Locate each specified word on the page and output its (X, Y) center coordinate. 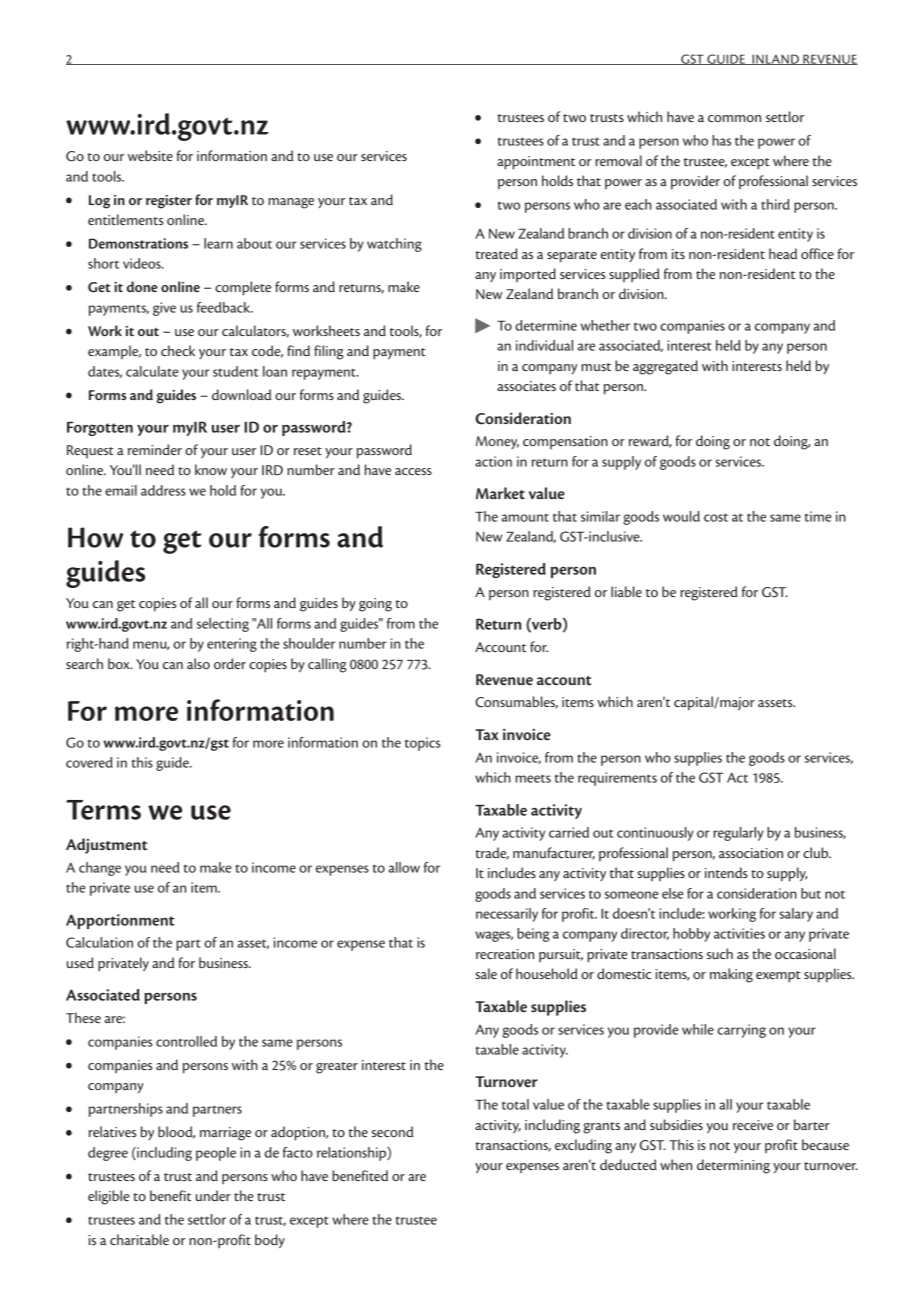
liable (626, 591)
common (734, 118)
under (213, 1195)
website (150, 155)
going (375, 605)
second (392, 1131)
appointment (536, 163)
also (198, 663)
